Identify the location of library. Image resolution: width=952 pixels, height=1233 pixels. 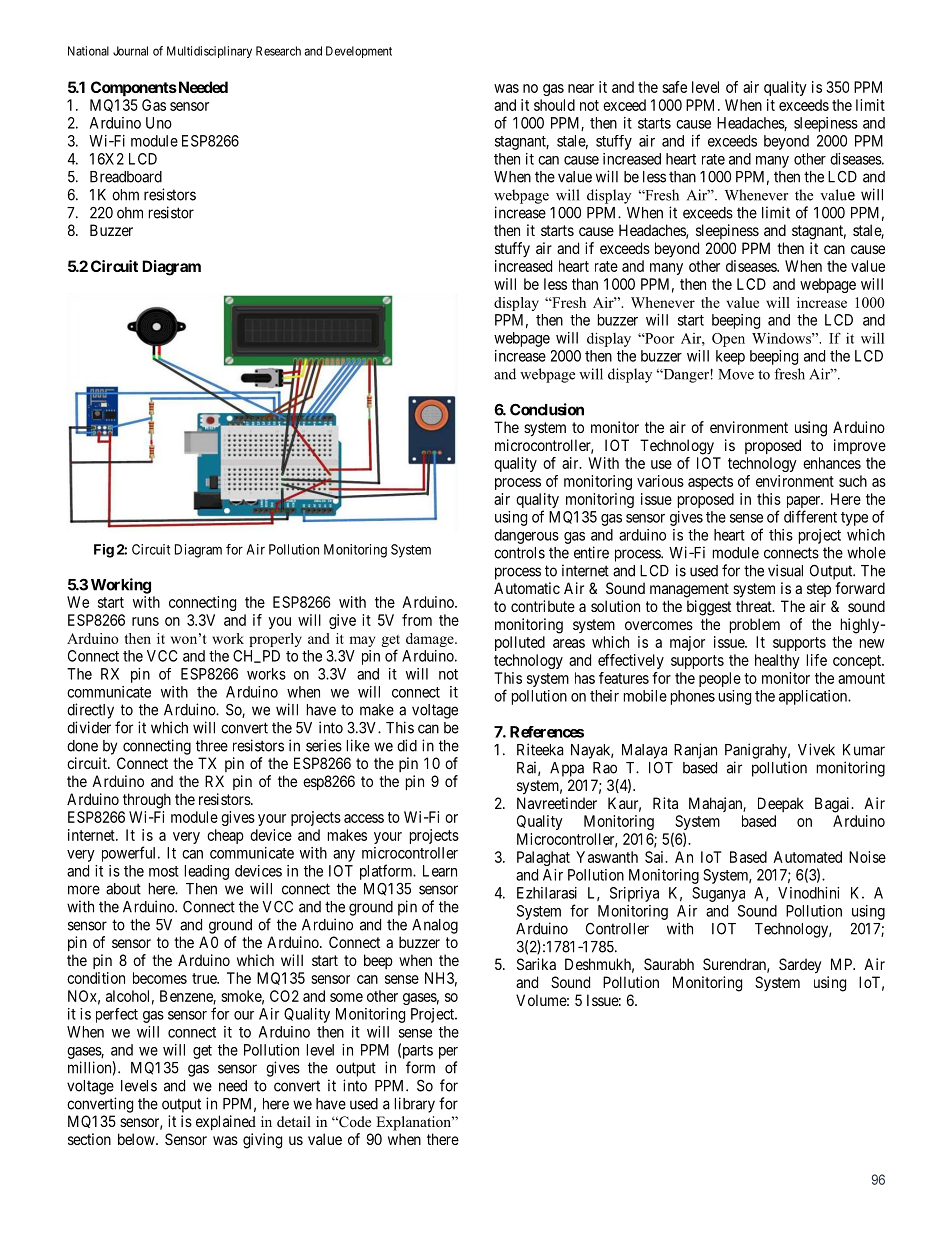
(415, 1105).
